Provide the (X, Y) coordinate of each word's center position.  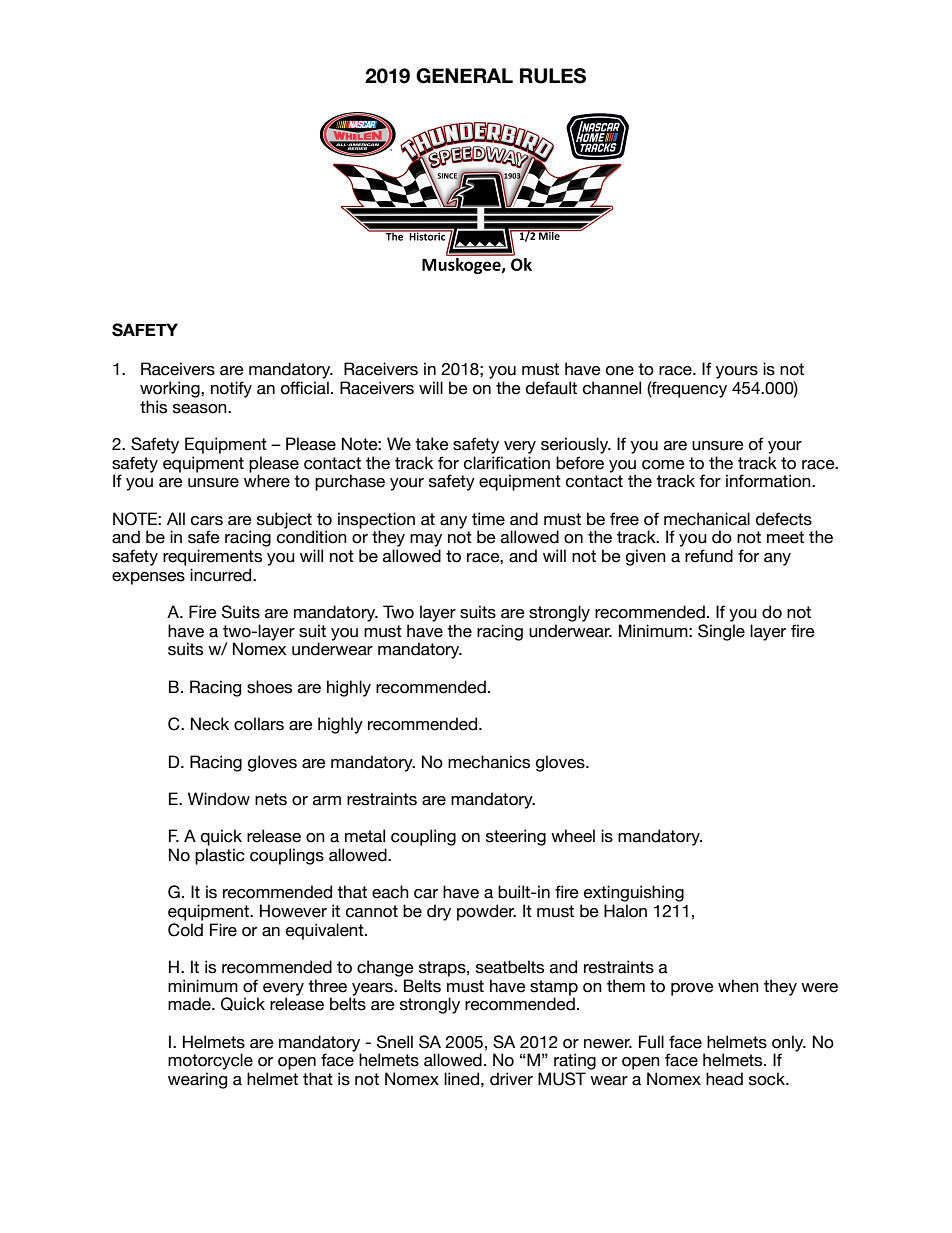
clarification (507, 463)
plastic (220, 856)
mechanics (489, 762)
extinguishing (634, 893)
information (769, 481)
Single (721, 632)
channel (612, 388)
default (551, 388)
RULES (553, 76)
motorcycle (210, 1061)
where (267, 481)
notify (231, 389)
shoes (269, 687)
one (620, 371)
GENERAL (464, 76)
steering (516, 837)
